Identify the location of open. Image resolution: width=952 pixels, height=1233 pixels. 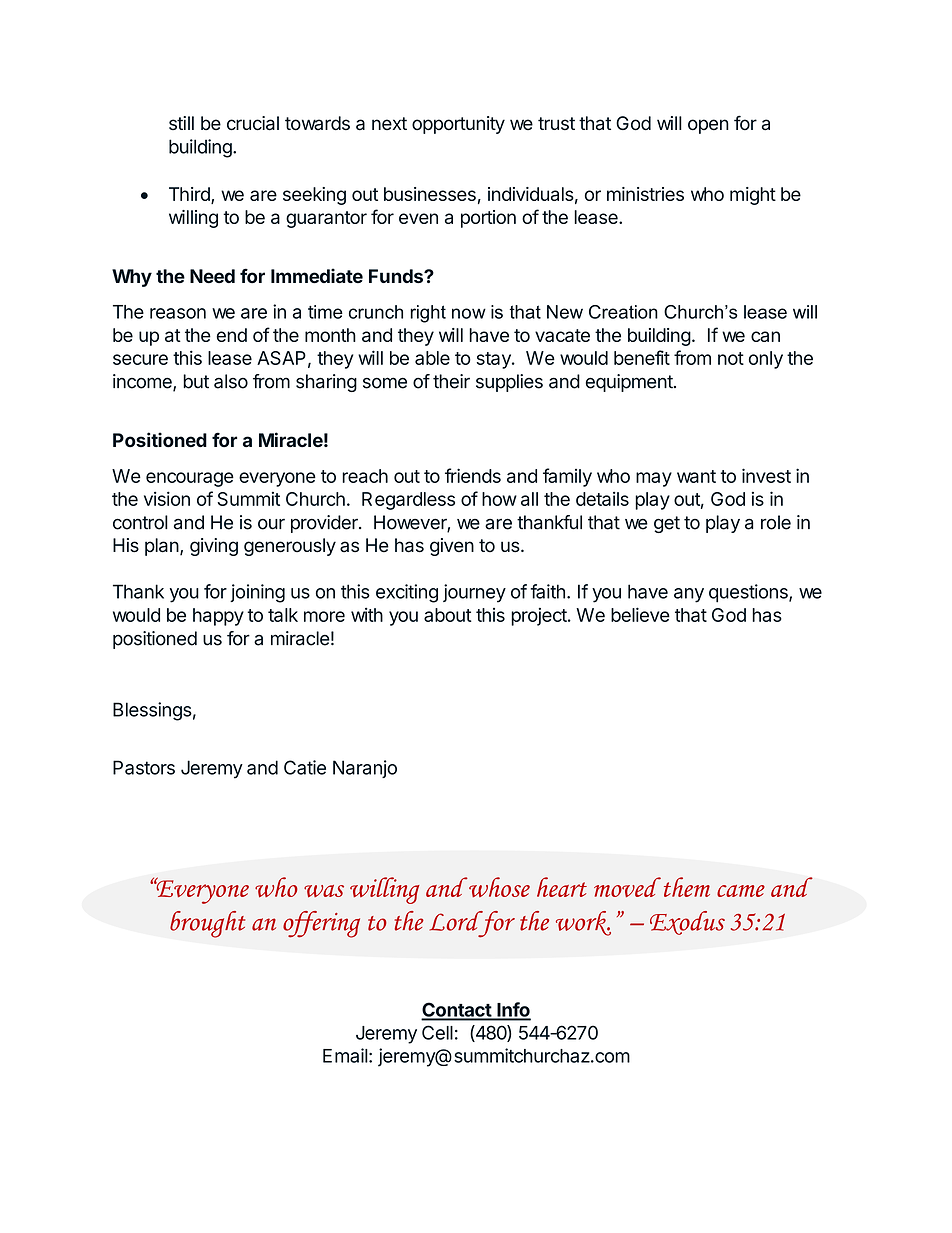
(708, 126).
